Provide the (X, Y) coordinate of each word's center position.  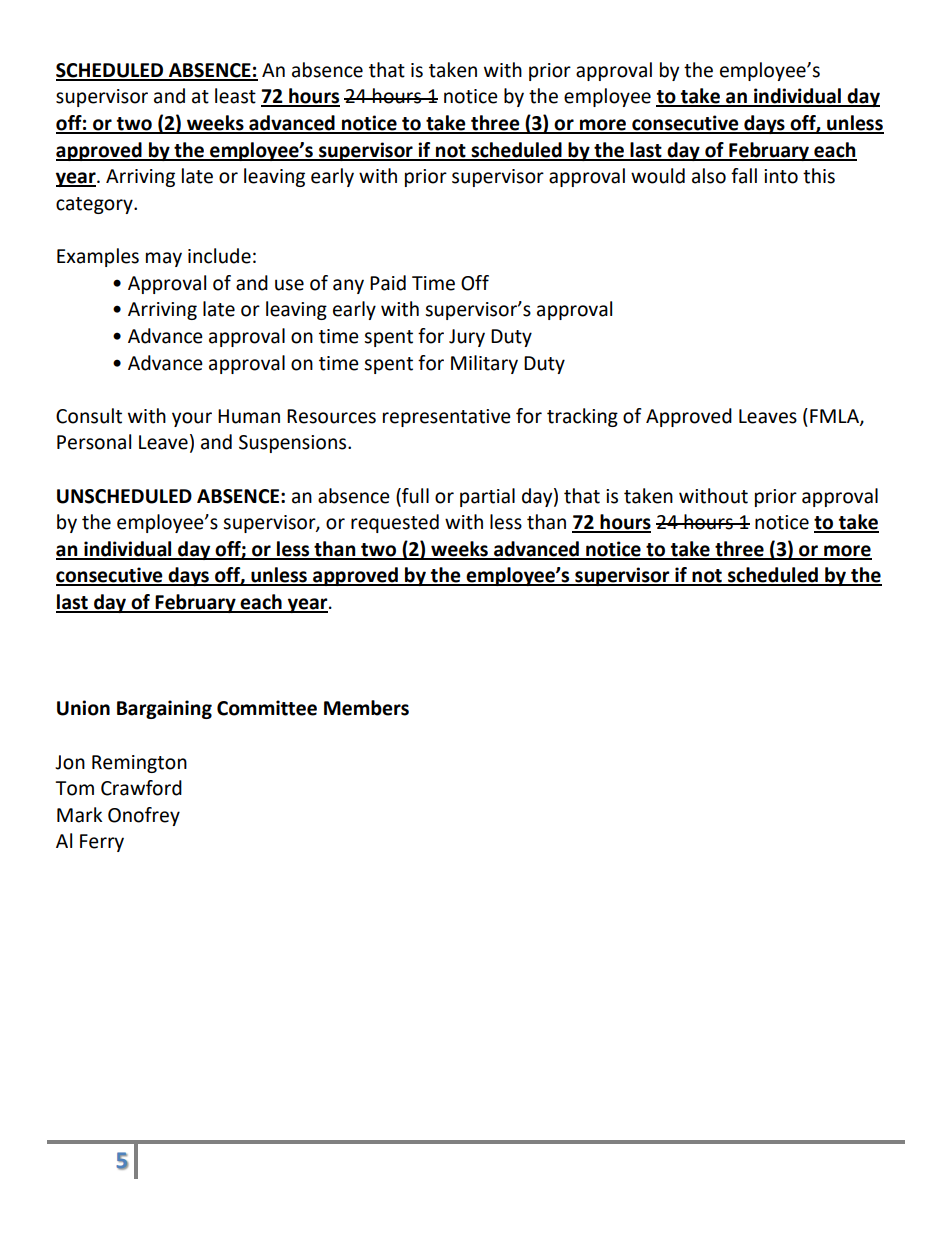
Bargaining (164, 709)
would (658, 176)
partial (487, 497)
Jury (467, 338)
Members (366, 708)
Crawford (141, 788)
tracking (582, 417)
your (192, 419)
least (235, 96)
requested (395, 523)
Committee (267, 708)
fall (744, 176)
